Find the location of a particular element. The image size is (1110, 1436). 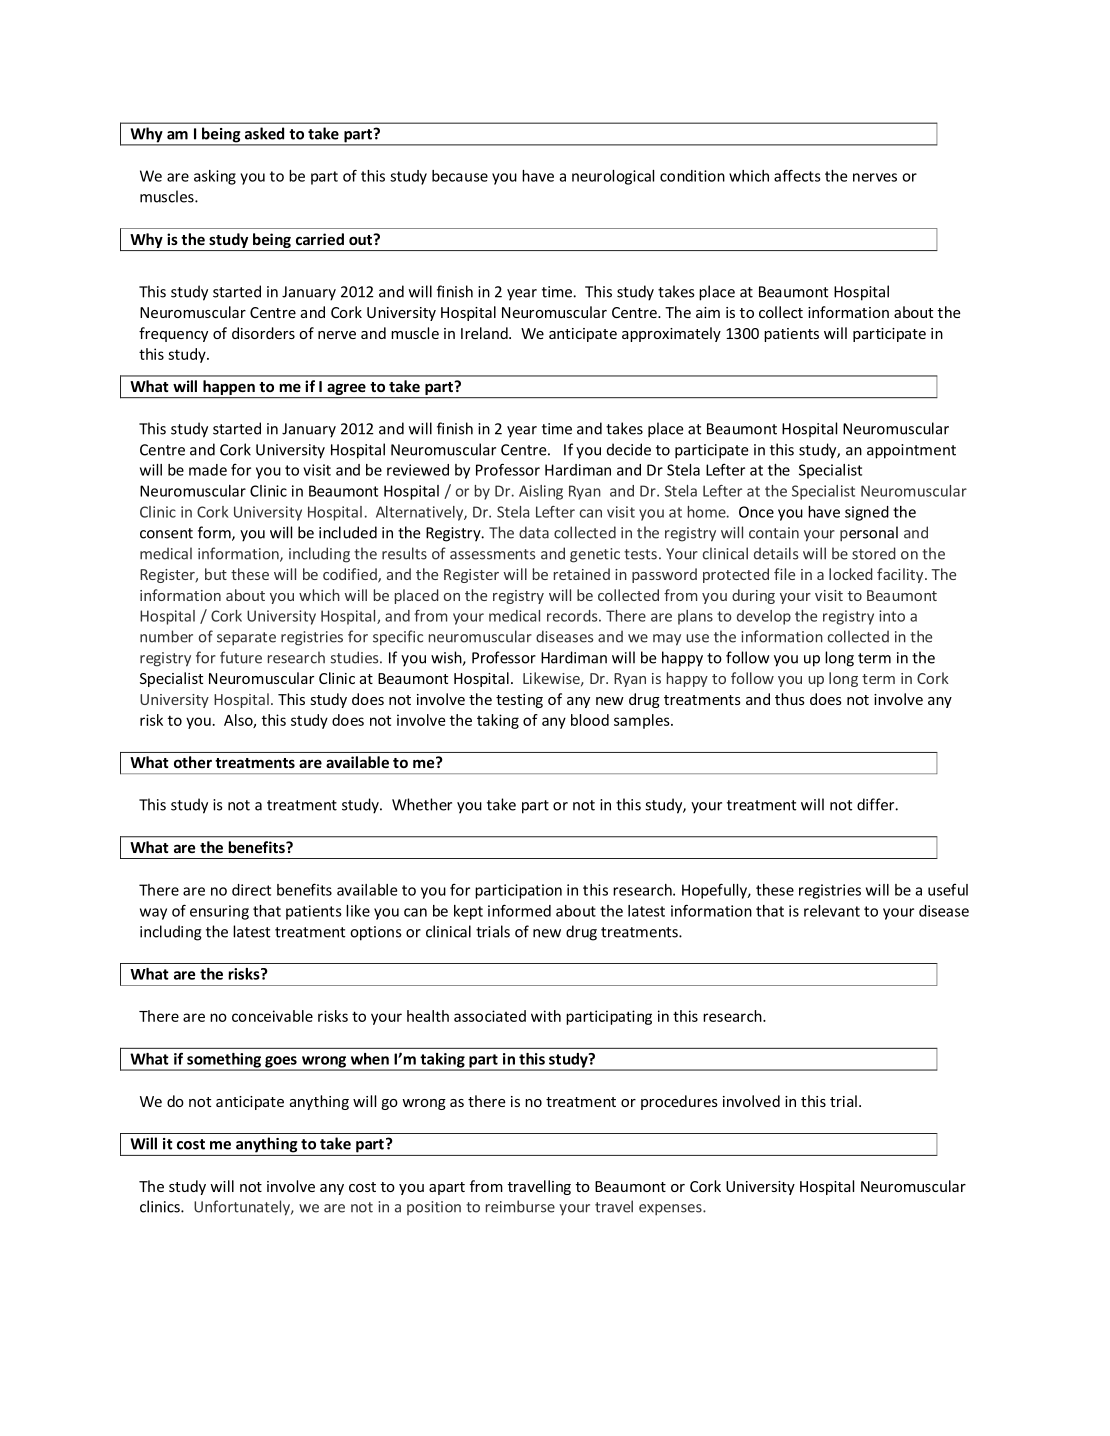

testing is located at coordinates (519, 701).
